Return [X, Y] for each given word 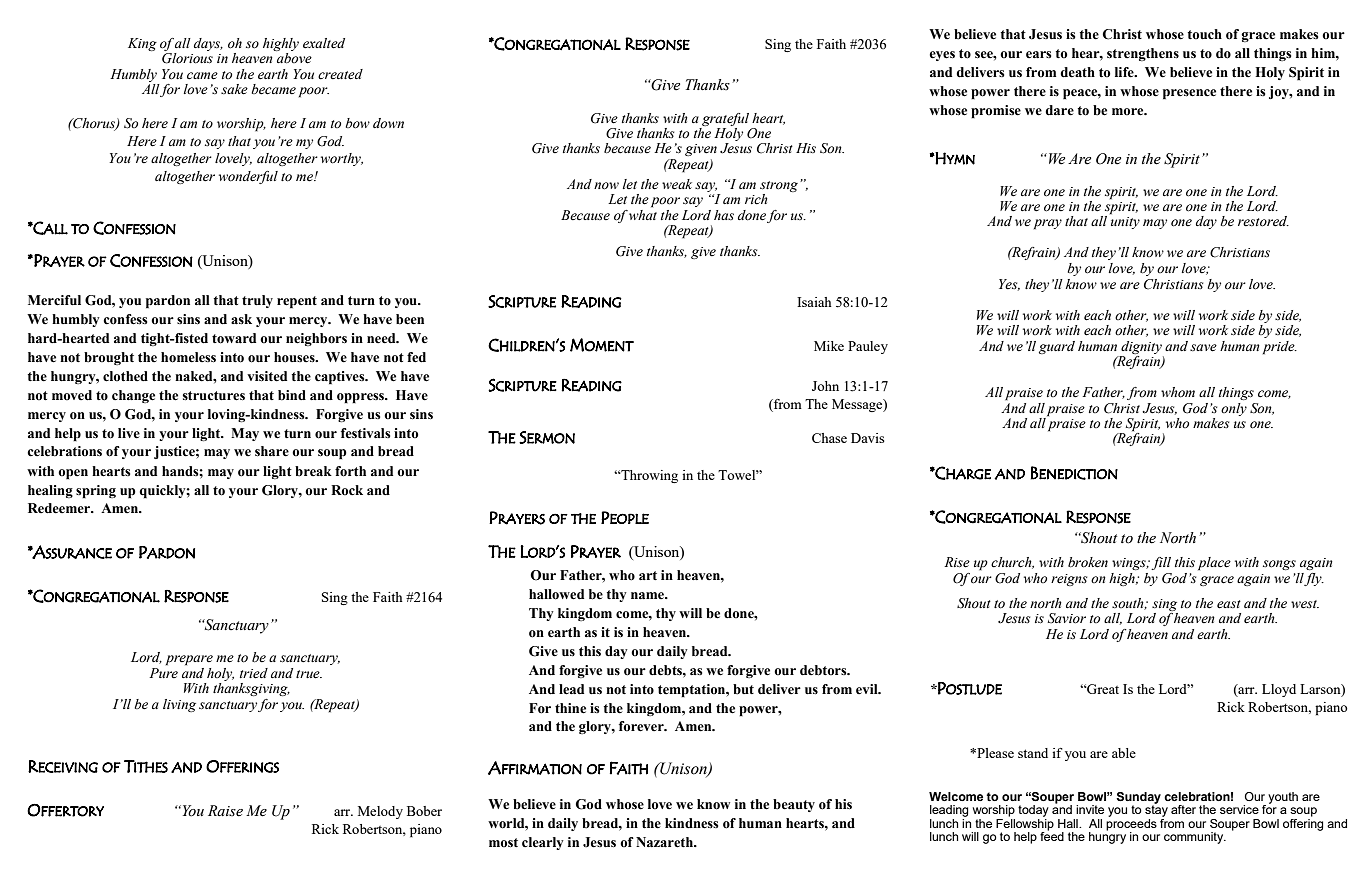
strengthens [1143, 54]
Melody [380, 812]
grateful [725, 119]
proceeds [1131, 824]
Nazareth [666, 842]
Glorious [187, 58]
